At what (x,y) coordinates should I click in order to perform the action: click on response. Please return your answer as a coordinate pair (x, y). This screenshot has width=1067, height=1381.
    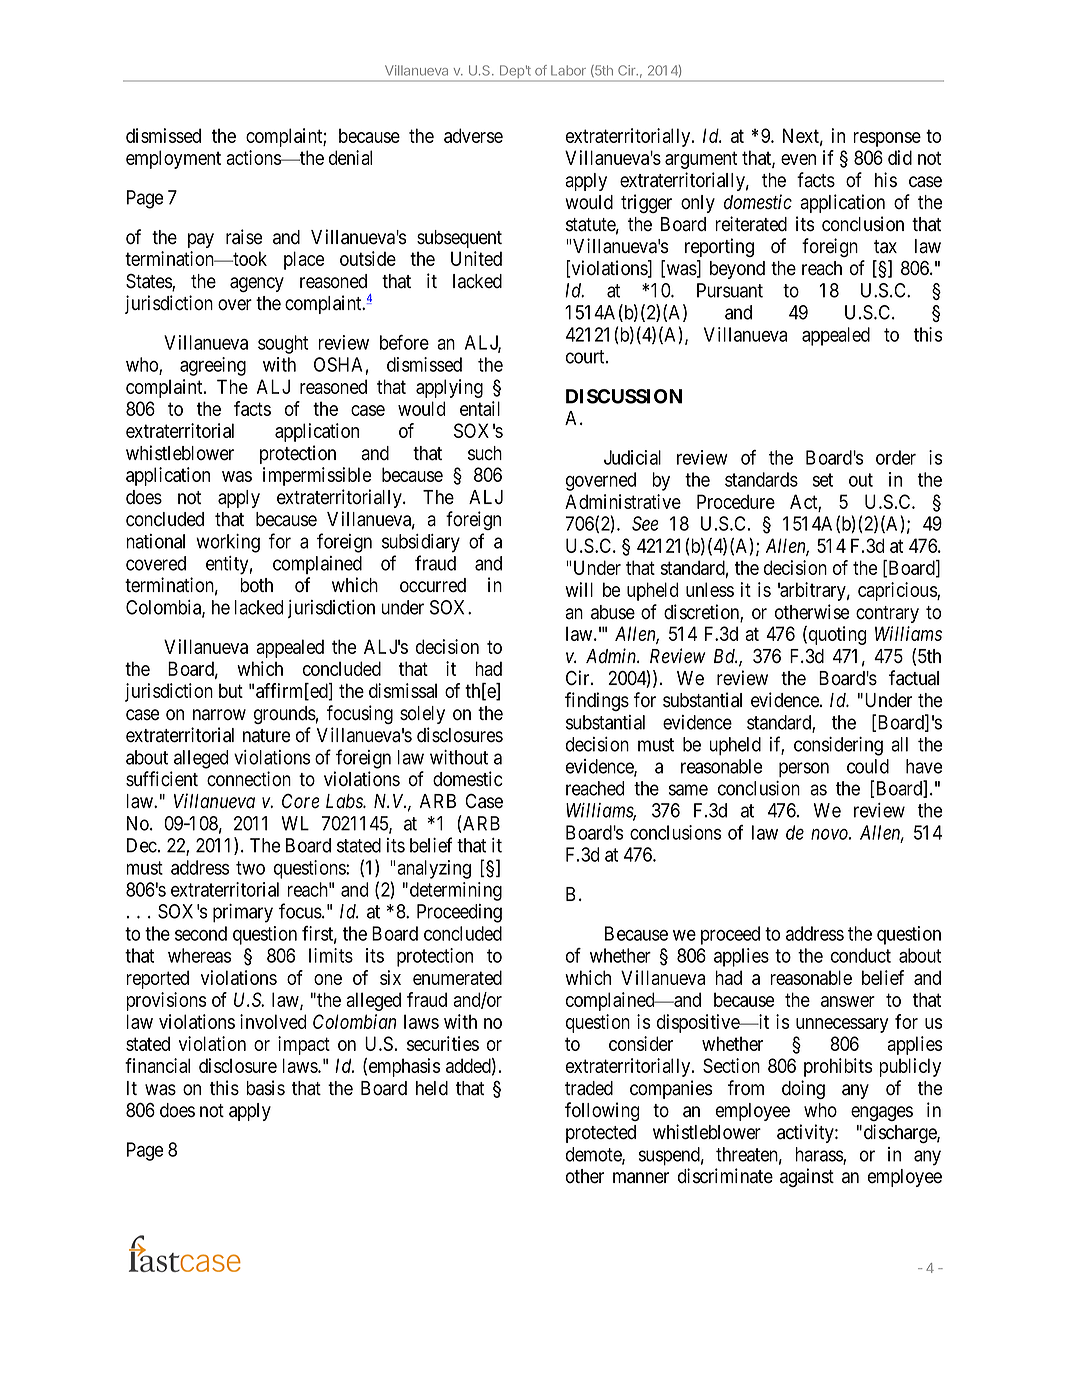
    Looking at the image, I should click on (887, 139).
